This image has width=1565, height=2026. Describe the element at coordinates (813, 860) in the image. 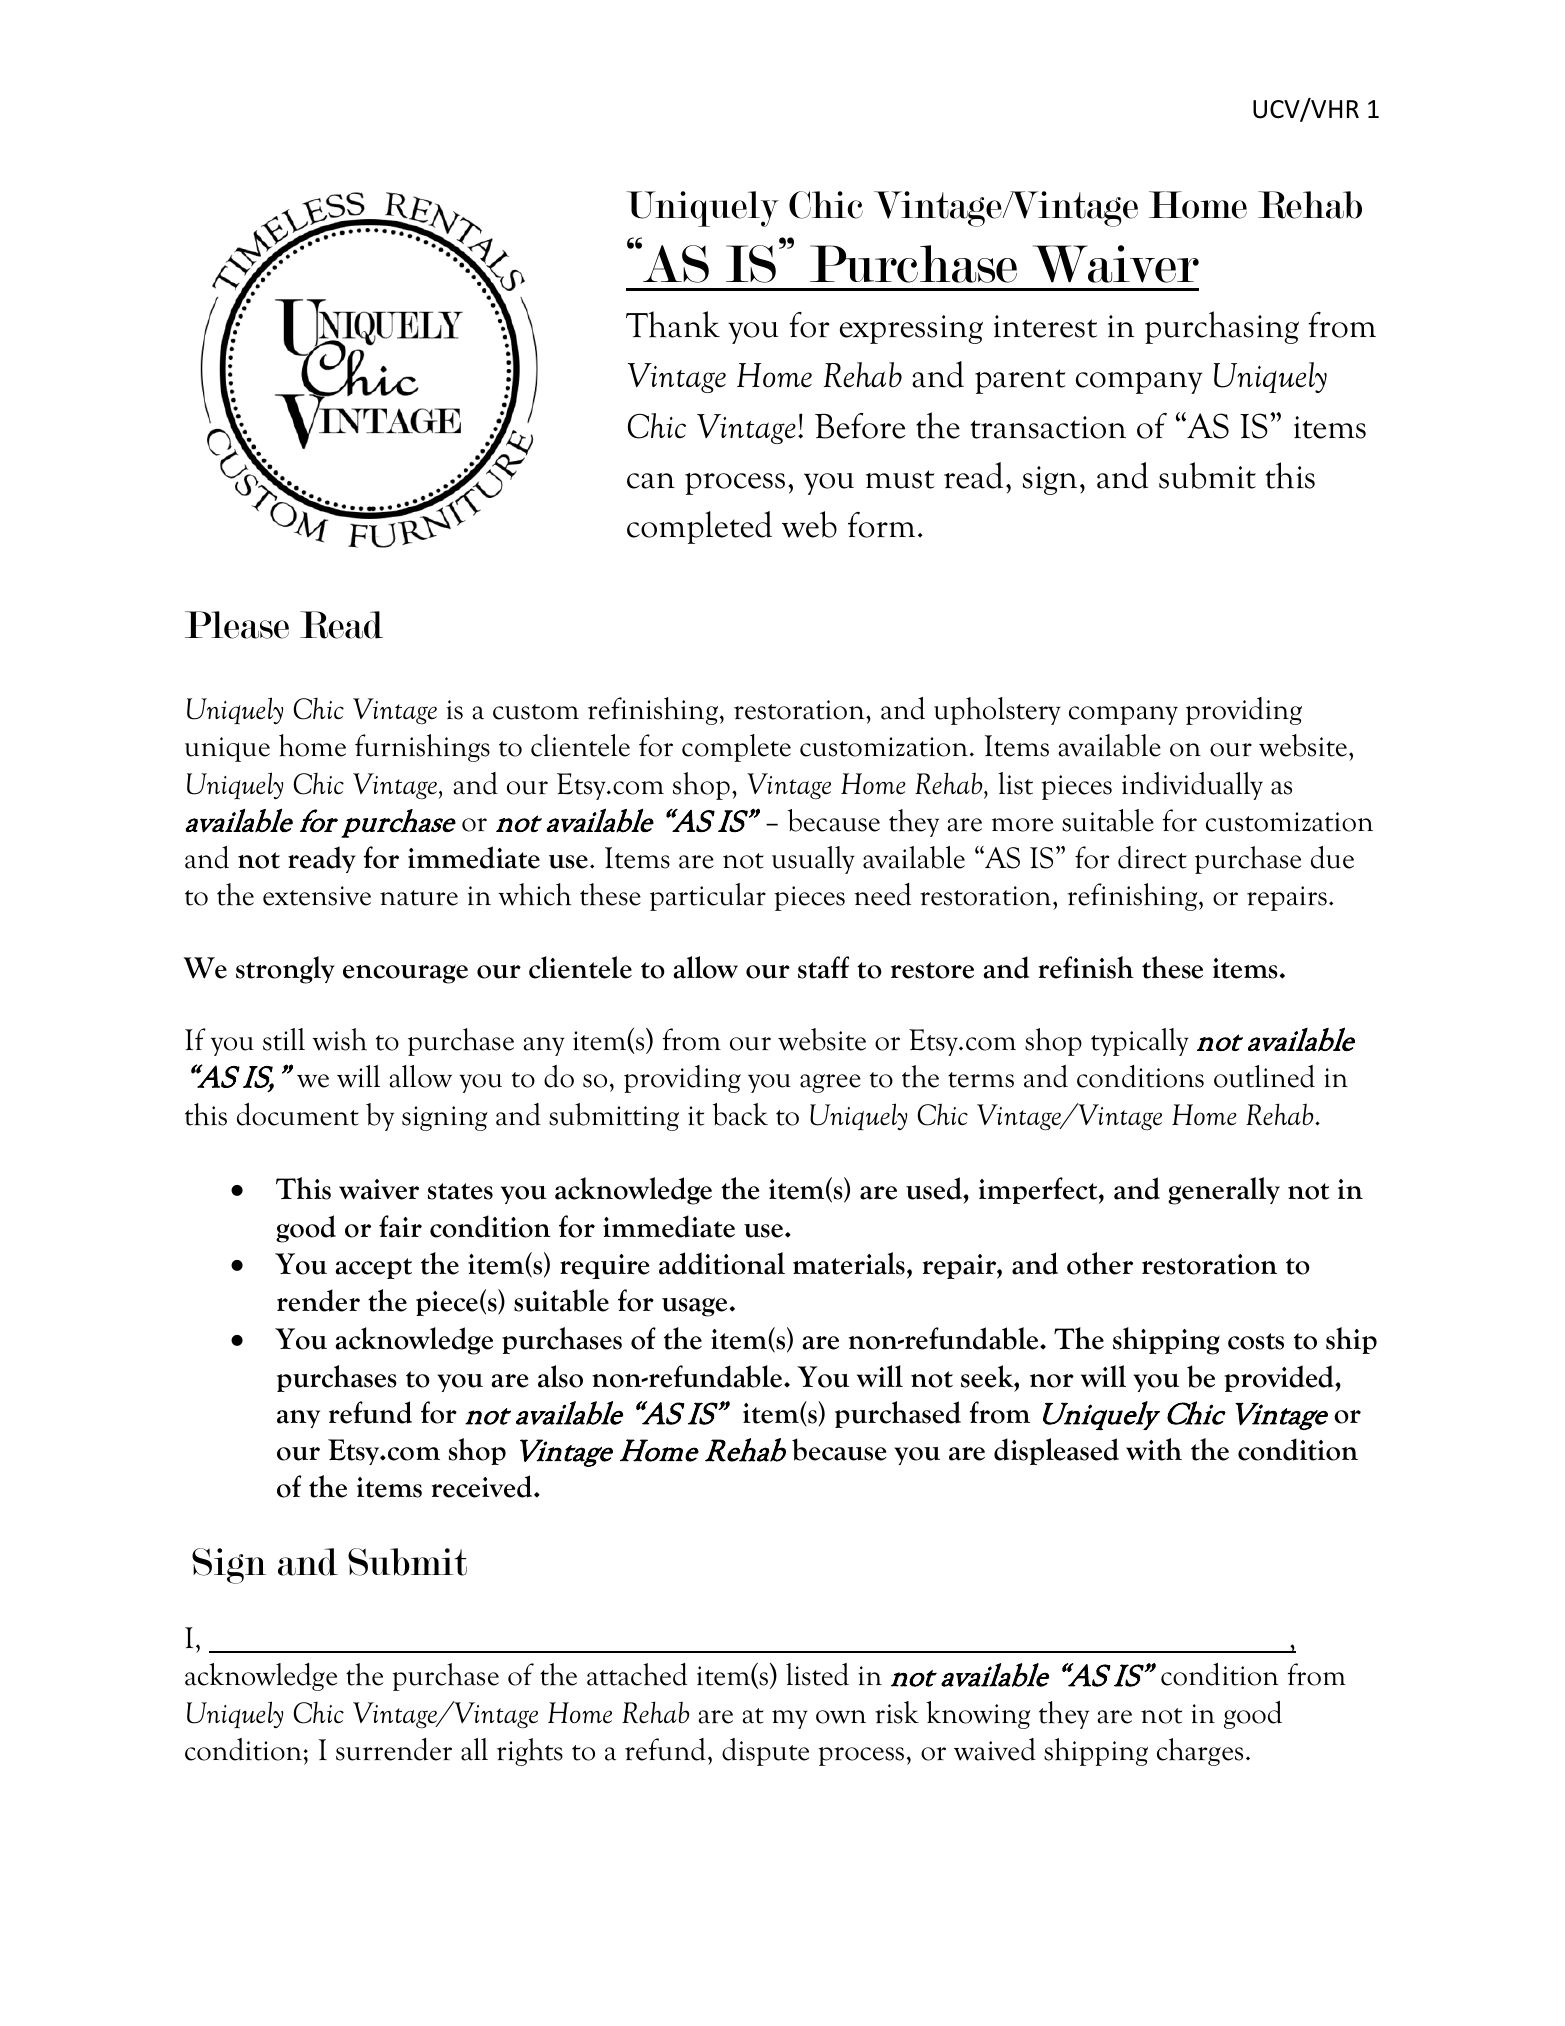

I see `usually` at that location.
